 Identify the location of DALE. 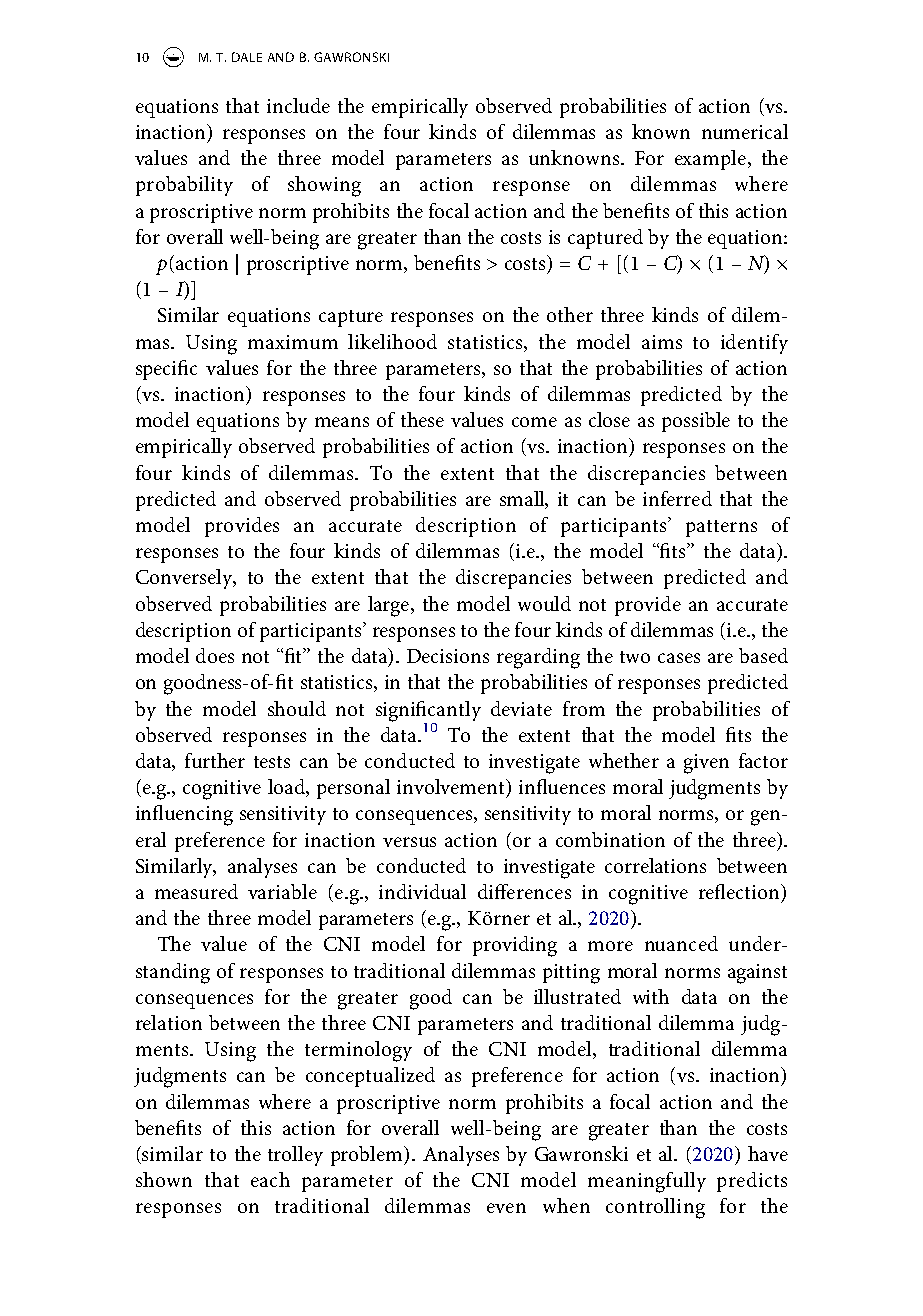
(247, 57).
